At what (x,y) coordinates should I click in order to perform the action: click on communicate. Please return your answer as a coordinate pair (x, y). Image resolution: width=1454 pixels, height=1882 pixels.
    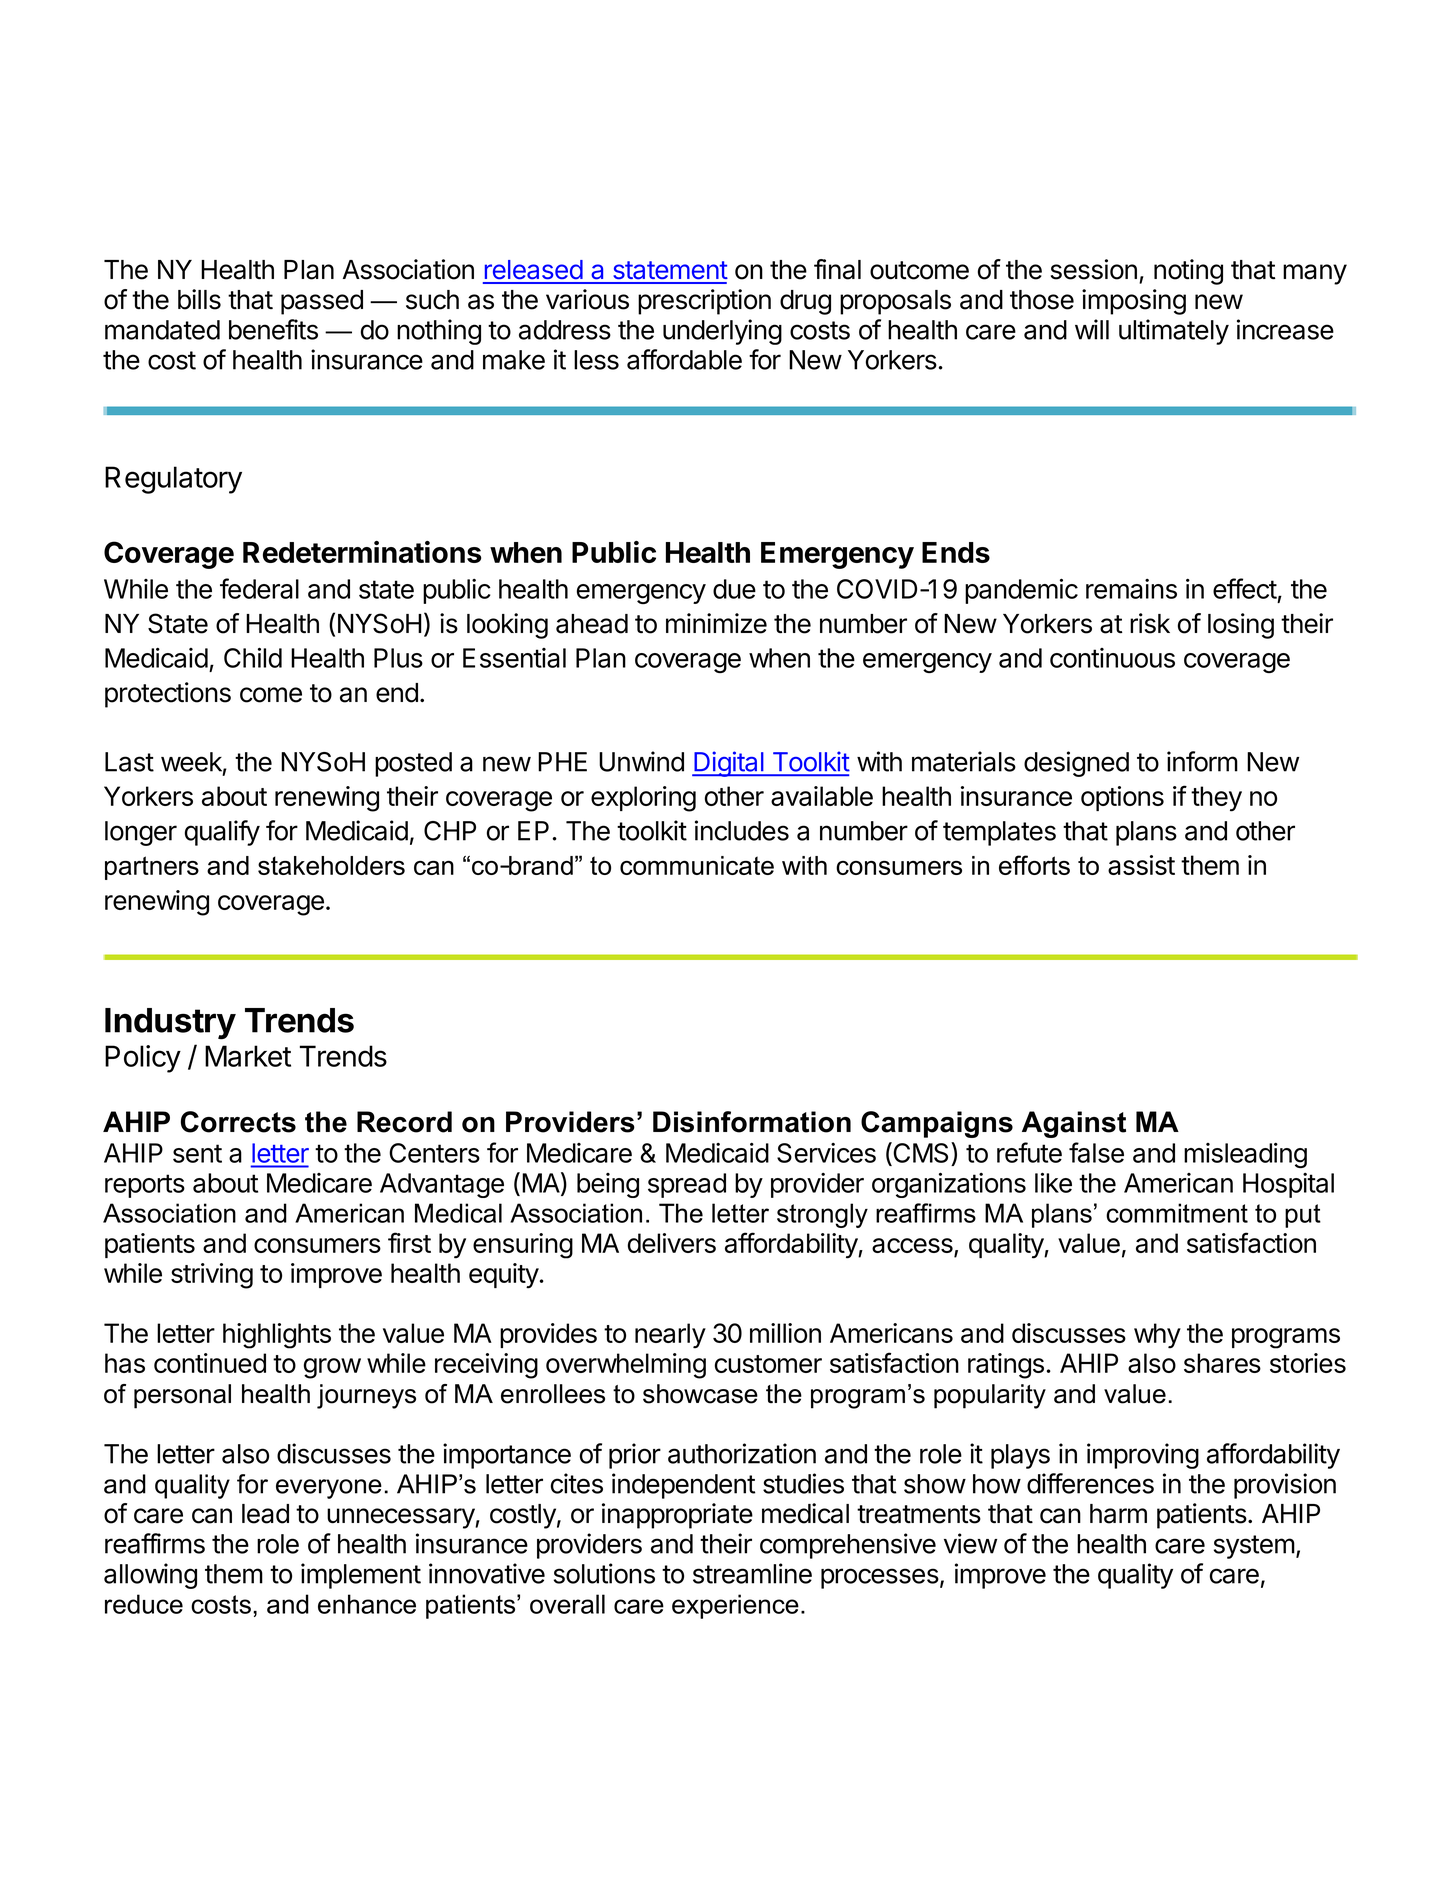
    Looking at the image, I should click on (697, 865).
